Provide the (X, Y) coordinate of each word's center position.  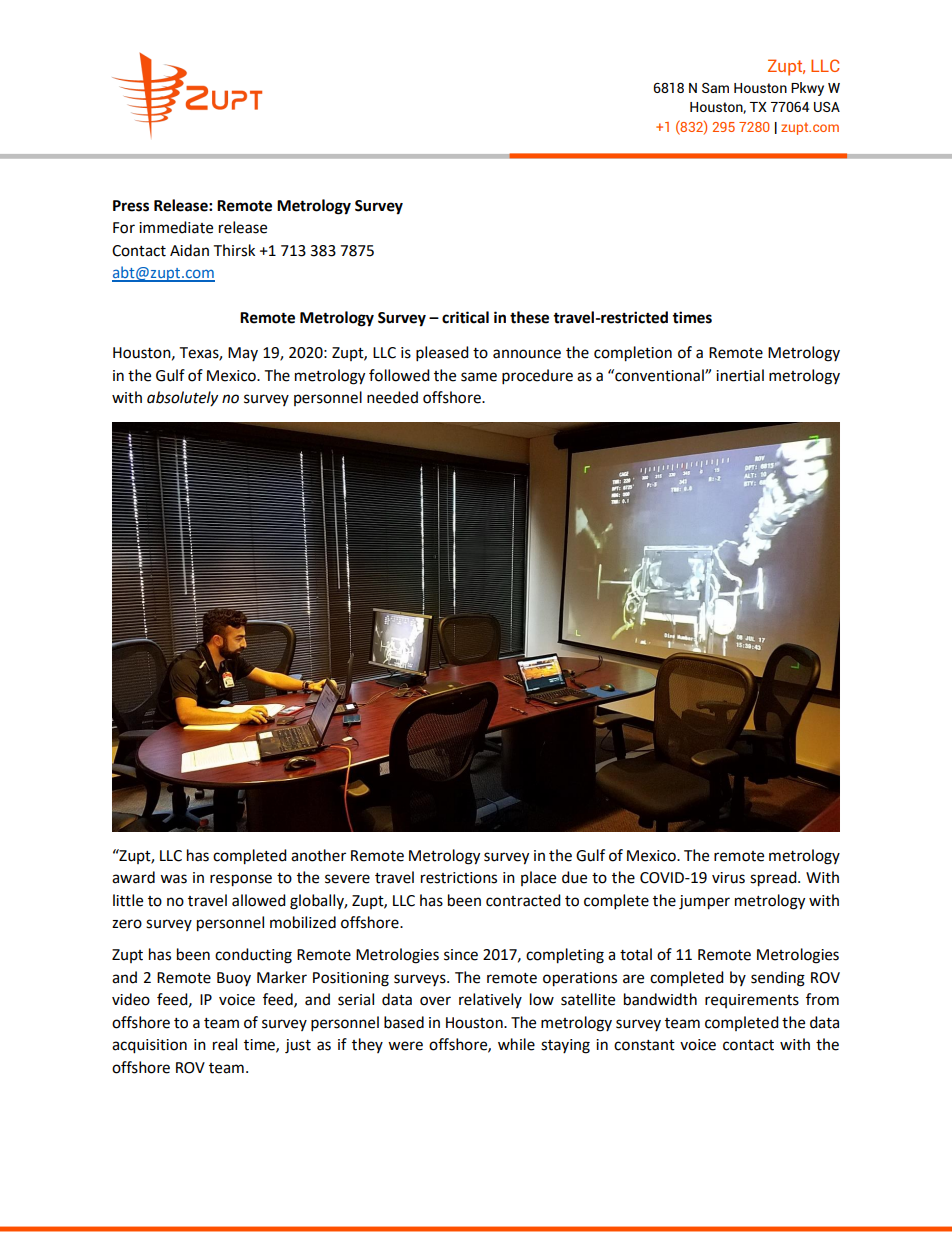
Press (131, 206)
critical (465, 317)
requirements (752, 1001)
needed (392, 397)
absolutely (182, 399)
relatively (490, 1000)
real (225, 1044)
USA (827, 107)
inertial (740, 375)
